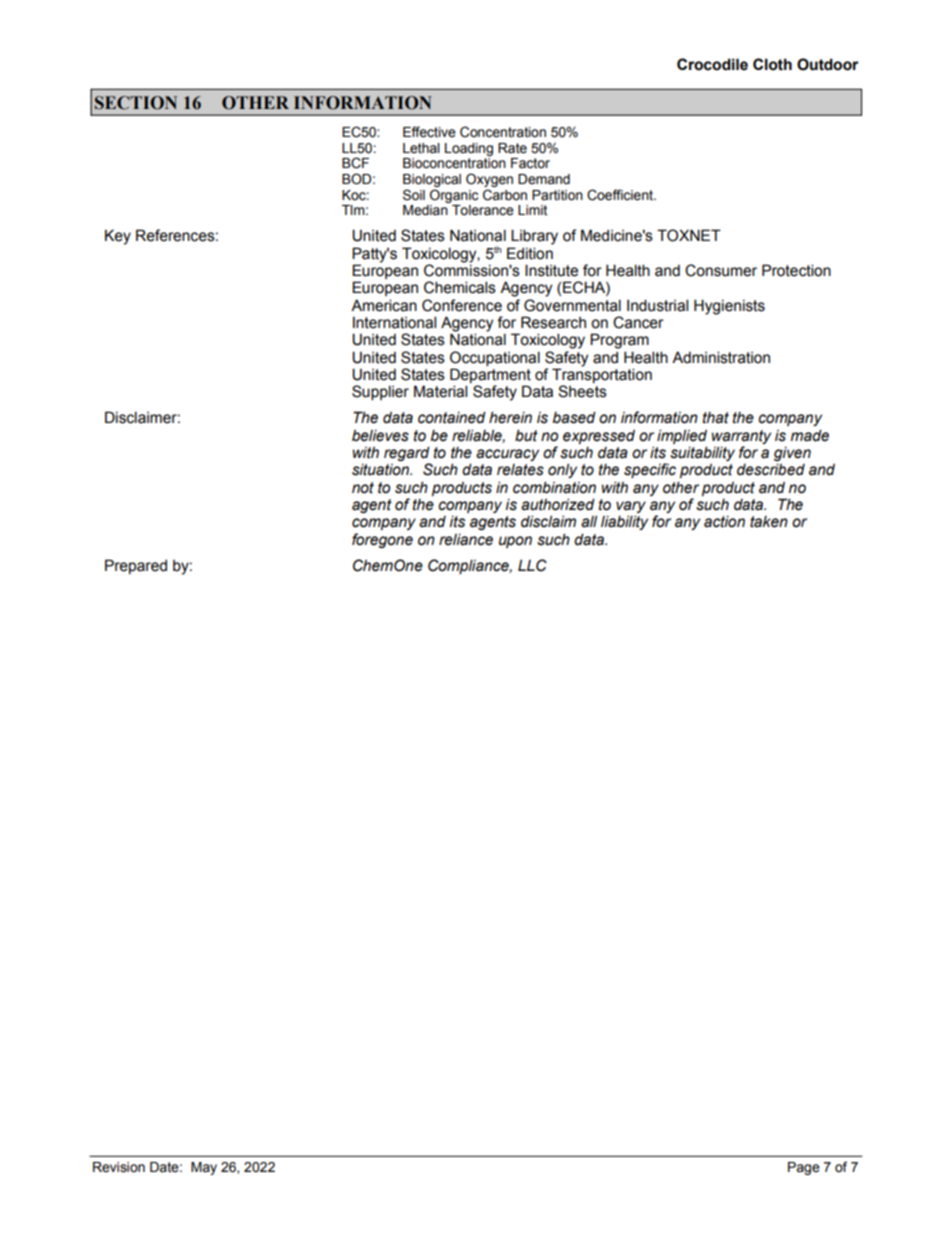  Describe the element at coordinates (724, 522) in the screenshot. I see `action` at that location.
